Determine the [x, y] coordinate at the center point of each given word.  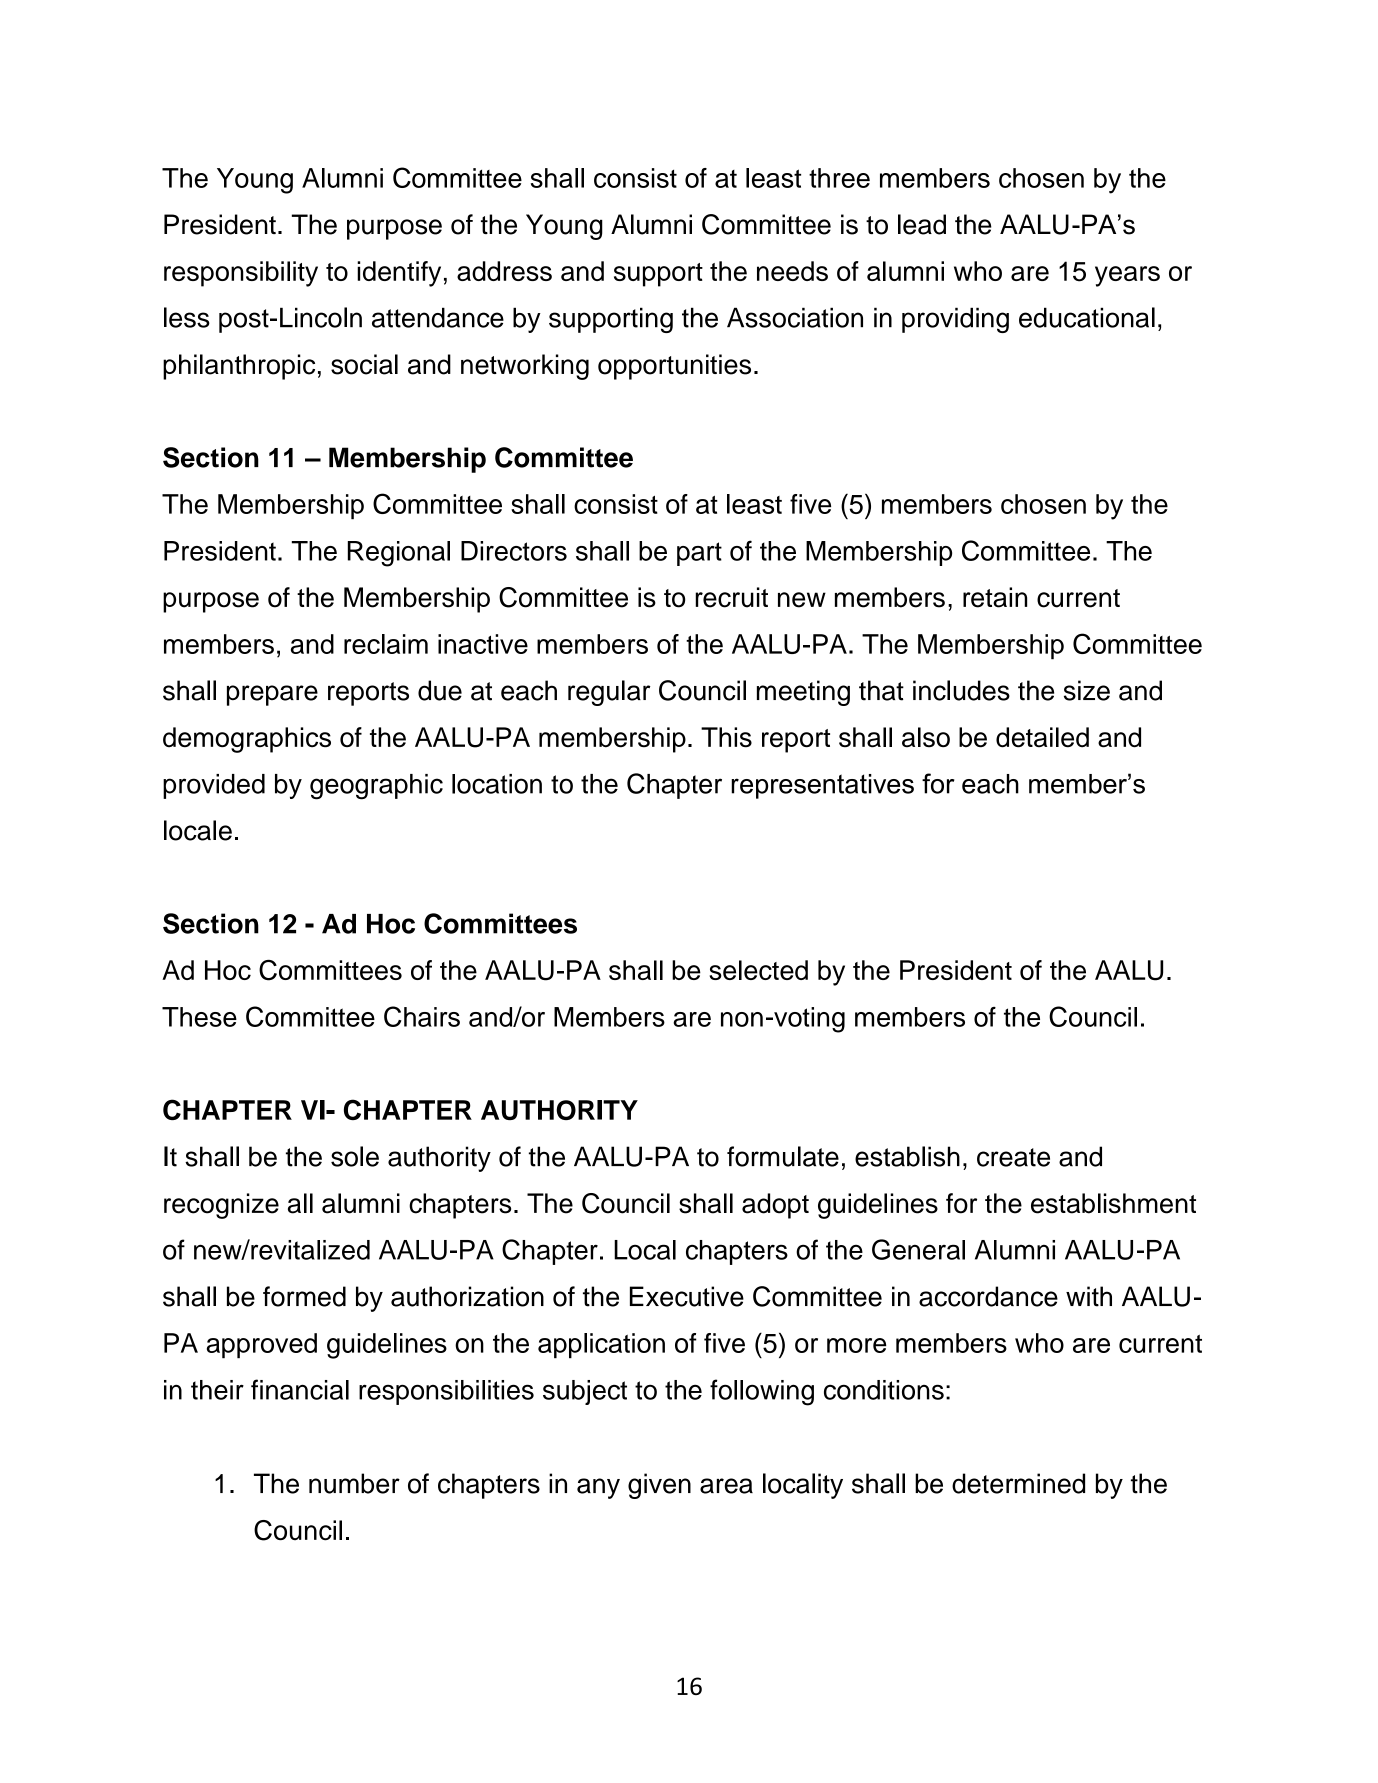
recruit [731, 597]
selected [758, 970]
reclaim [386, 644]
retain [995, 597]
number [354, 1483]
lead [922, 224]
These [199, 1017]
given [659, 1486]
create [1013, 1157]
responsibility [241, 274]
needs [792, 271]
